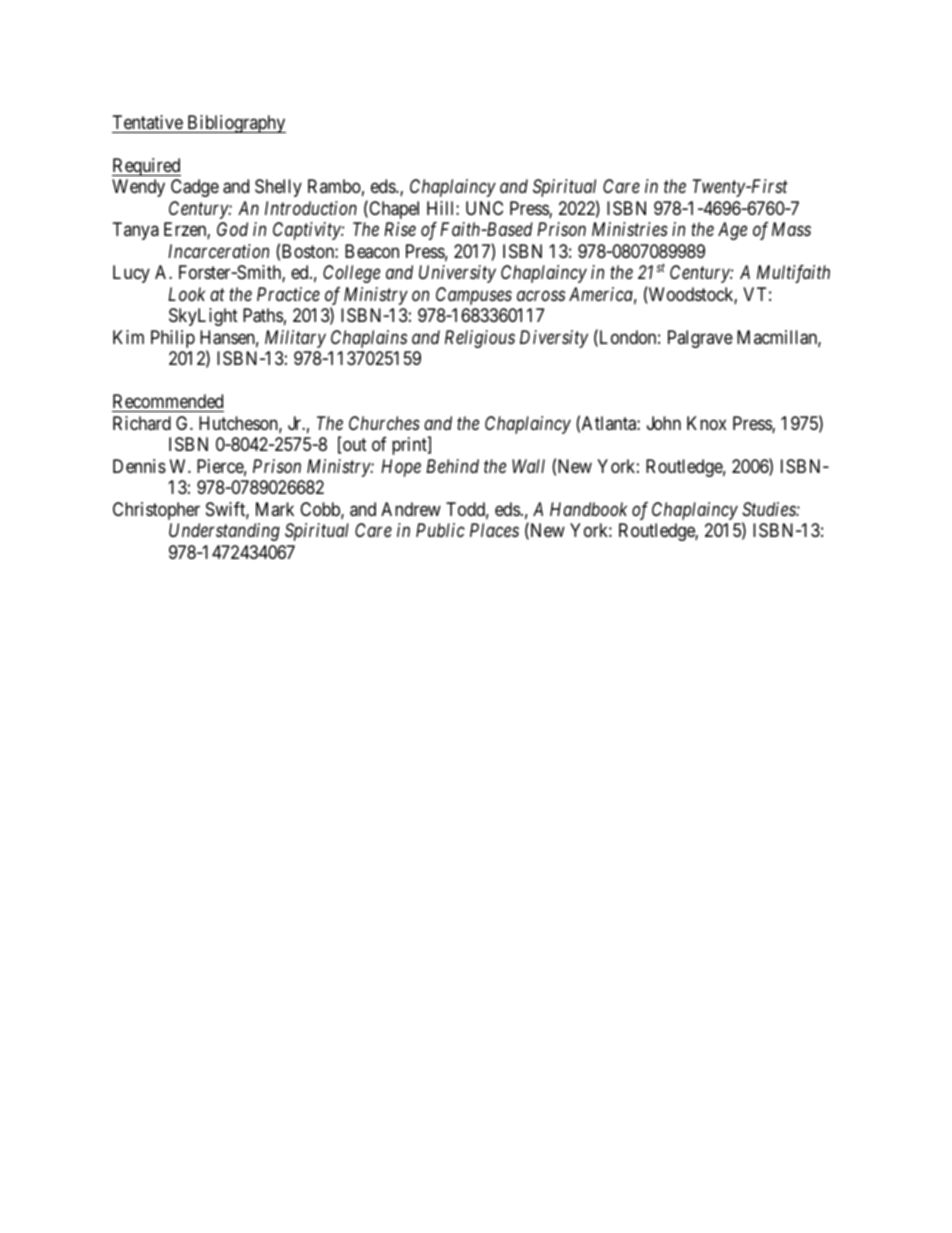 This screenshot has height=1233, width=952. I want to click on God, so click(232, 229).
